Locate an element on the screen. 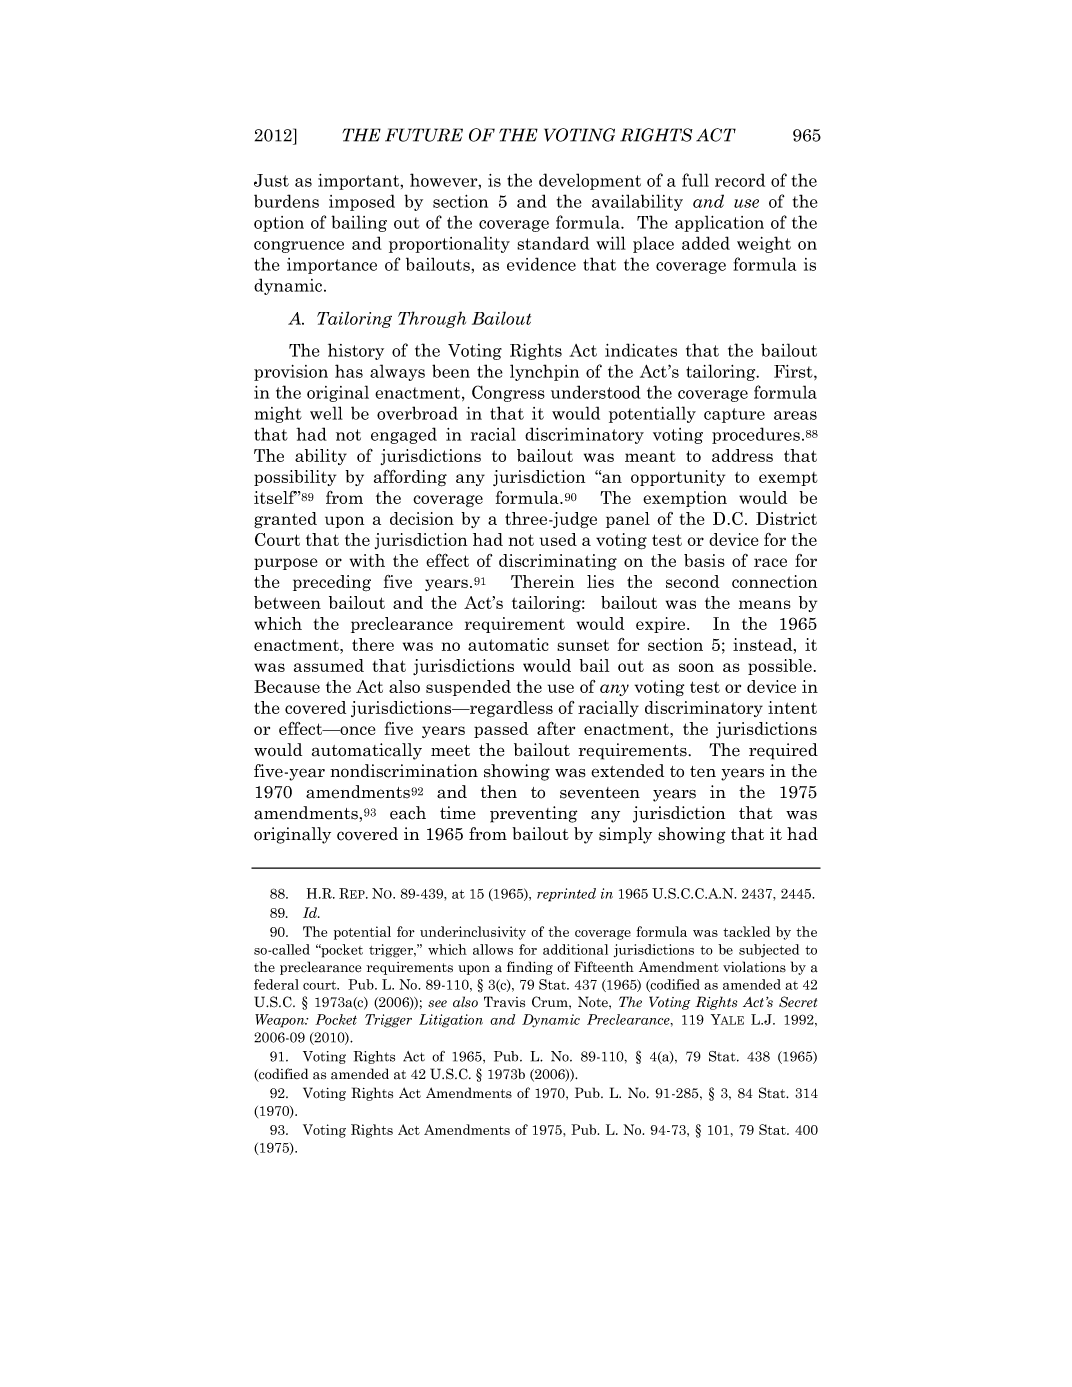 Image resolution: width=1072 pixels, height=1387 pixels. has is located at coordinates (349, 371).
